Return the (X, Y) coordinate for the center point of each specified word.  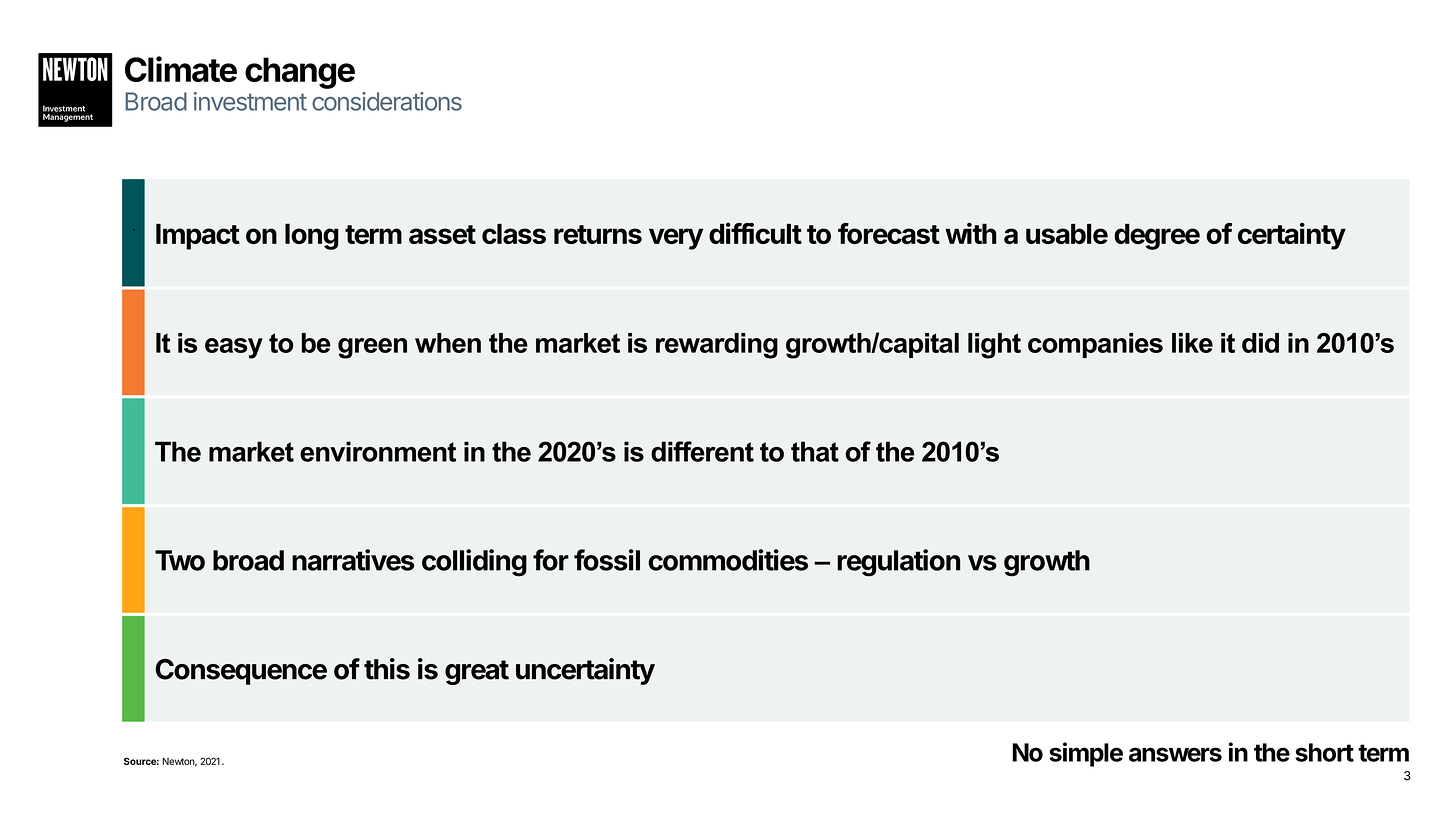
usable (1067, 234)
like (1192, 343)
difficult (755, 233)
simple (1086, 754)
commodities (728, 560)
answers (1175, 754)
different (702, 451)
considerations (387, 101)
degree (1157, 237)
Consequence (241, 672)
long (312, 237)
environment (378, 451)
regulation (898, 563)
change (300, 73)
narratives (353, 560)
